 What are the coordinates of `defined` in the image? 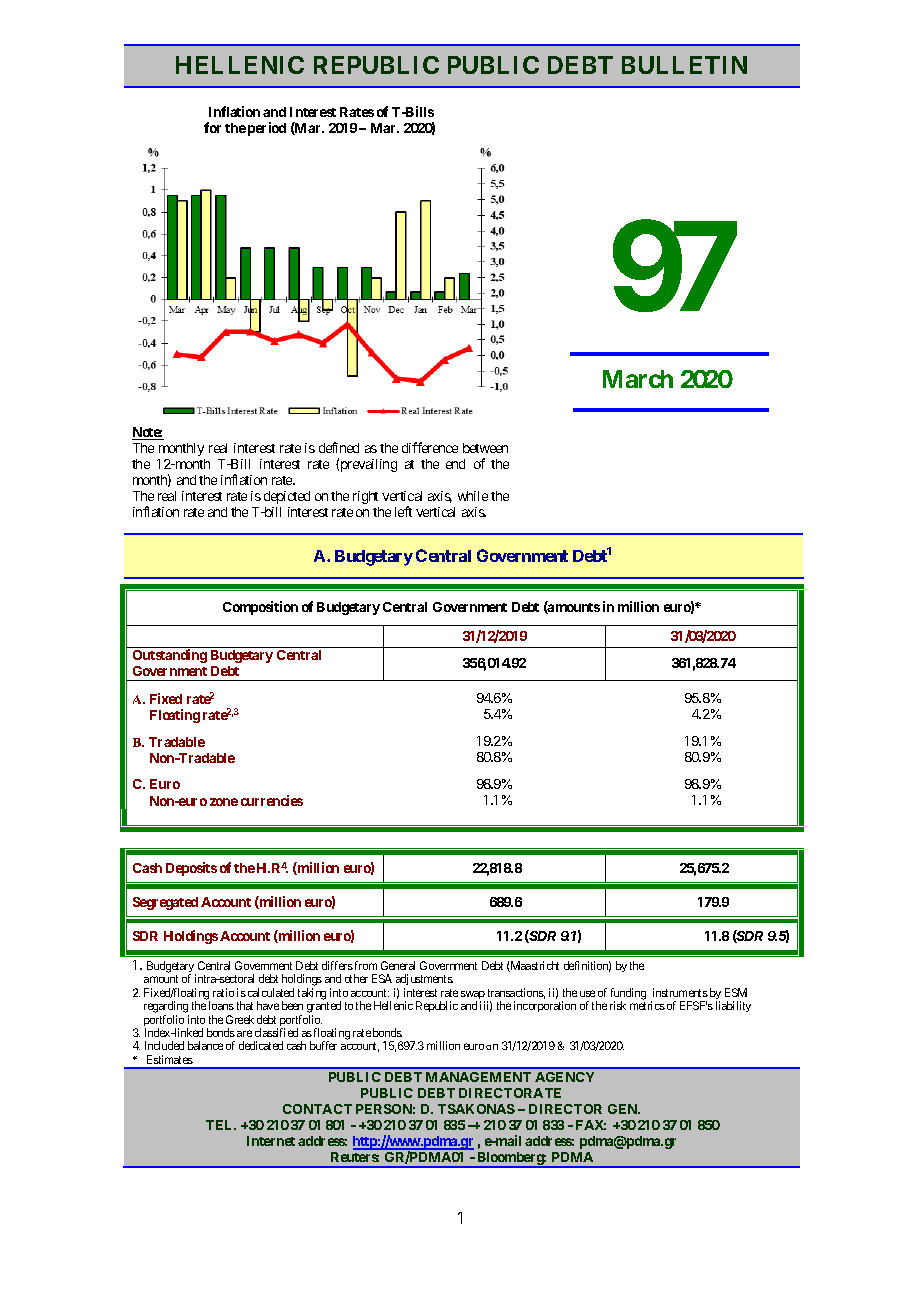 It's located at (339, 447).
